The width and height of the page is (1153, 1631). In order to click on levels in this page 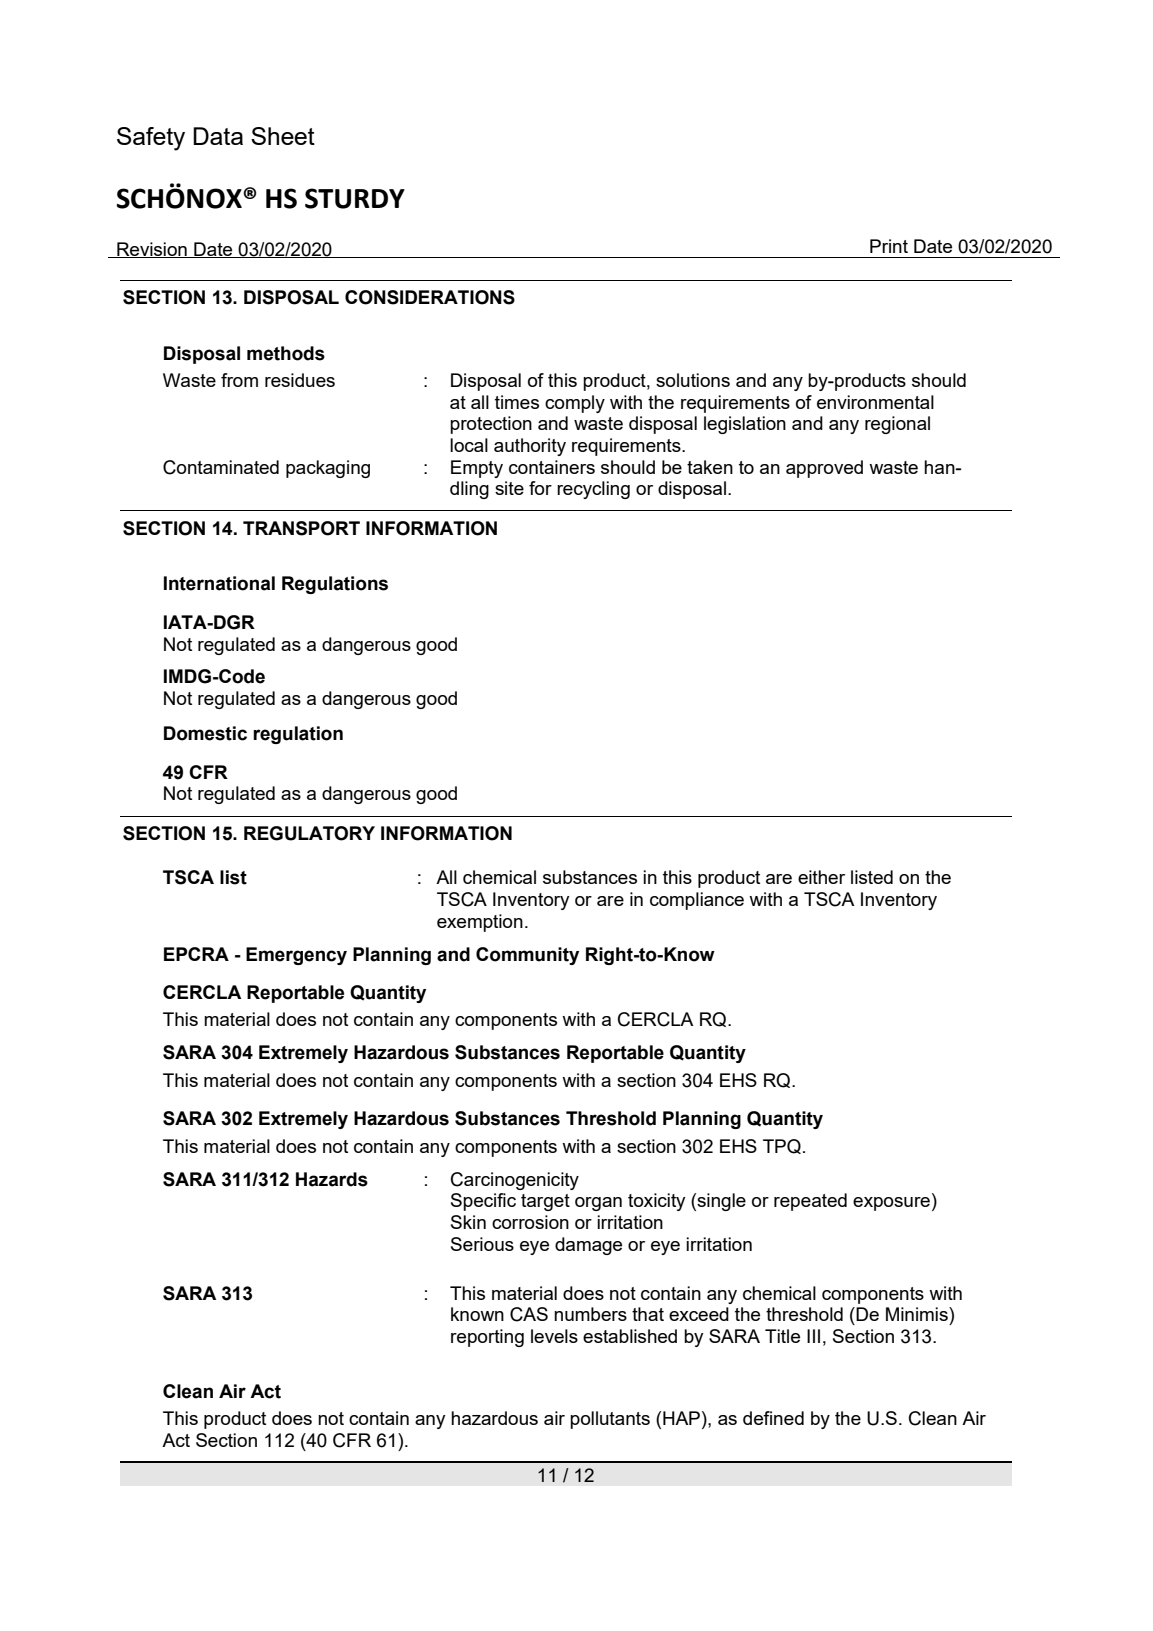, I will do `click(554, 1336)`.
